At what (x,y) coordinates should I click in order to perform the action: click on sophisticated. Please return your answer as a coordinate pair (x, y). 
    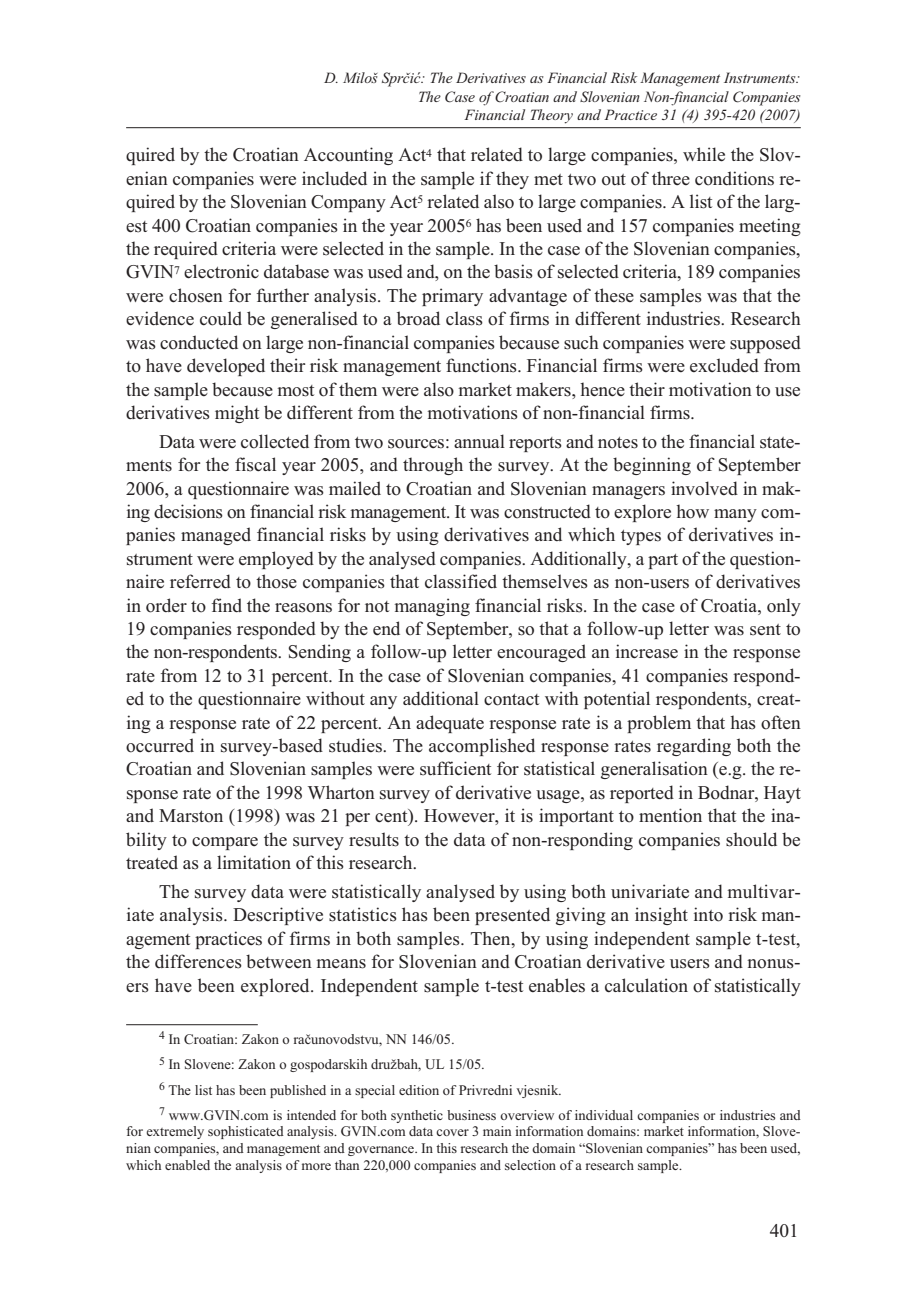
    Looking at the image, I should click on (246, 1132).
